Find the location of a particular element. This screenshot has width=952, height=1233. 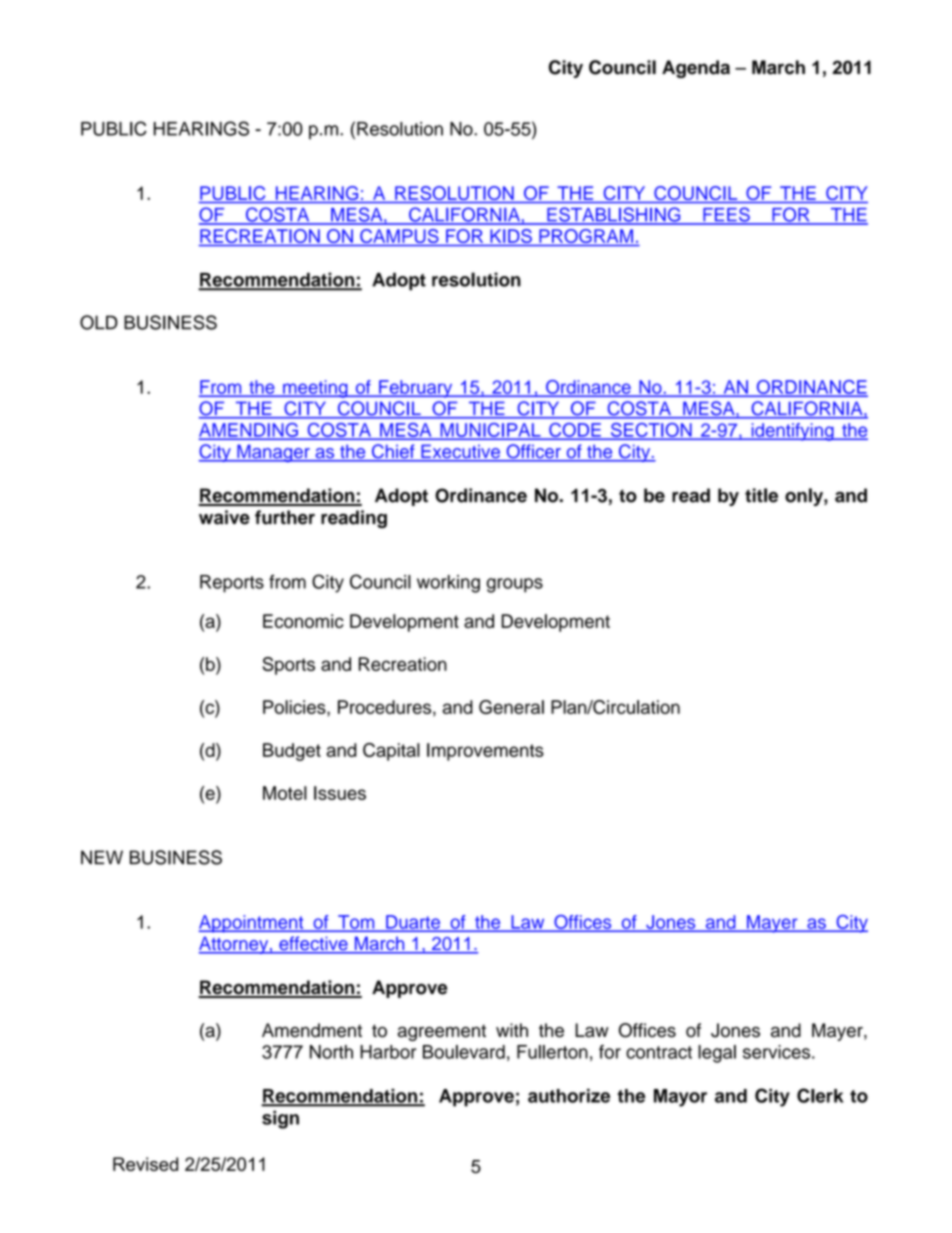

Executive is located at coordinates (460, 452).
